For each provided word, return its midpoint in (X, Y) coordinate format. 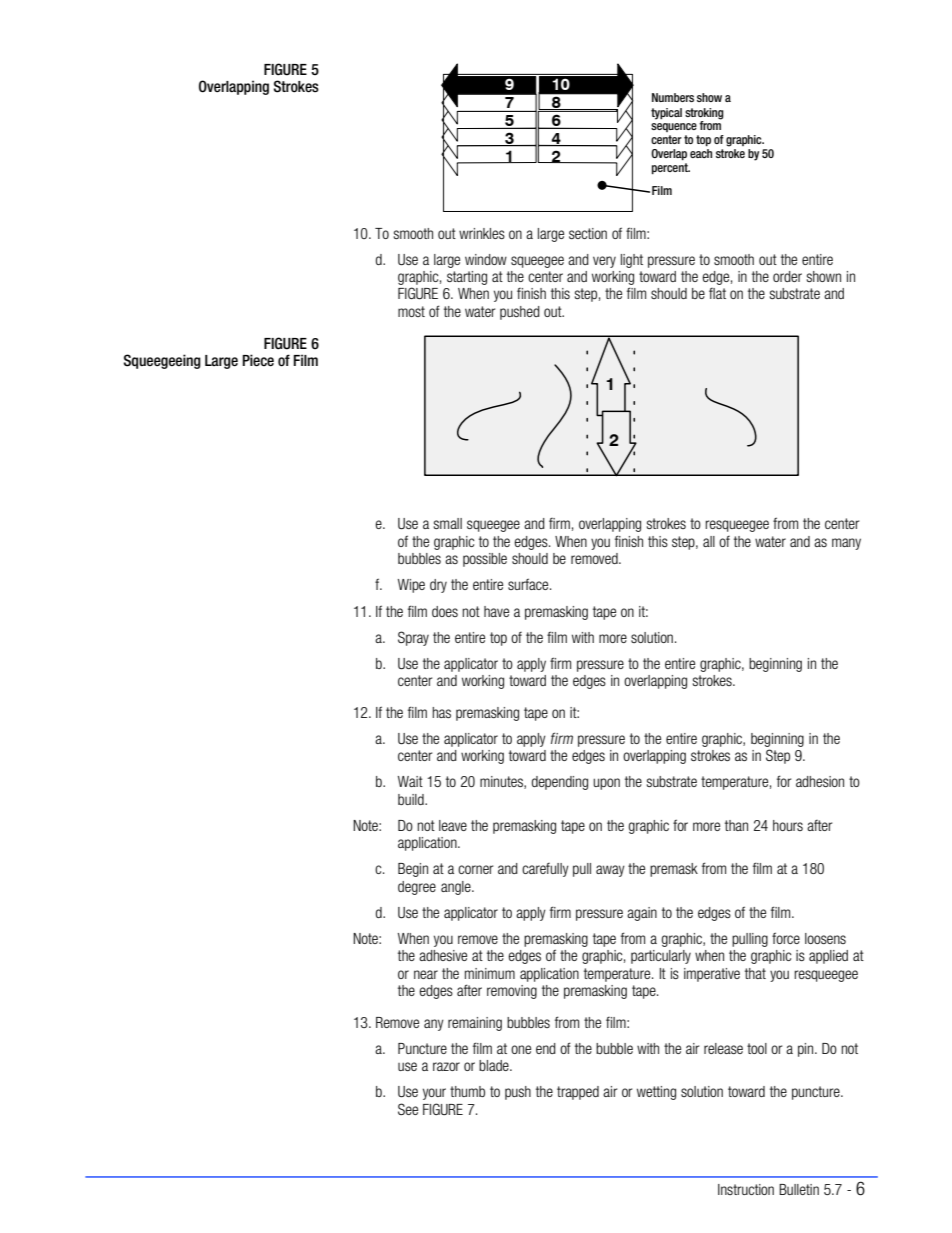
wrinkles (482, 233)
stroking (704, 114)
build (412, 799)
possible (485, 560)
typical (666, 114)
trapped (578, 1093)
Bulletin (799, 1189)
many (846, 544)
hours (788, 825)
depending (559, 783)
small (448, 523)
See (408, 1109)
